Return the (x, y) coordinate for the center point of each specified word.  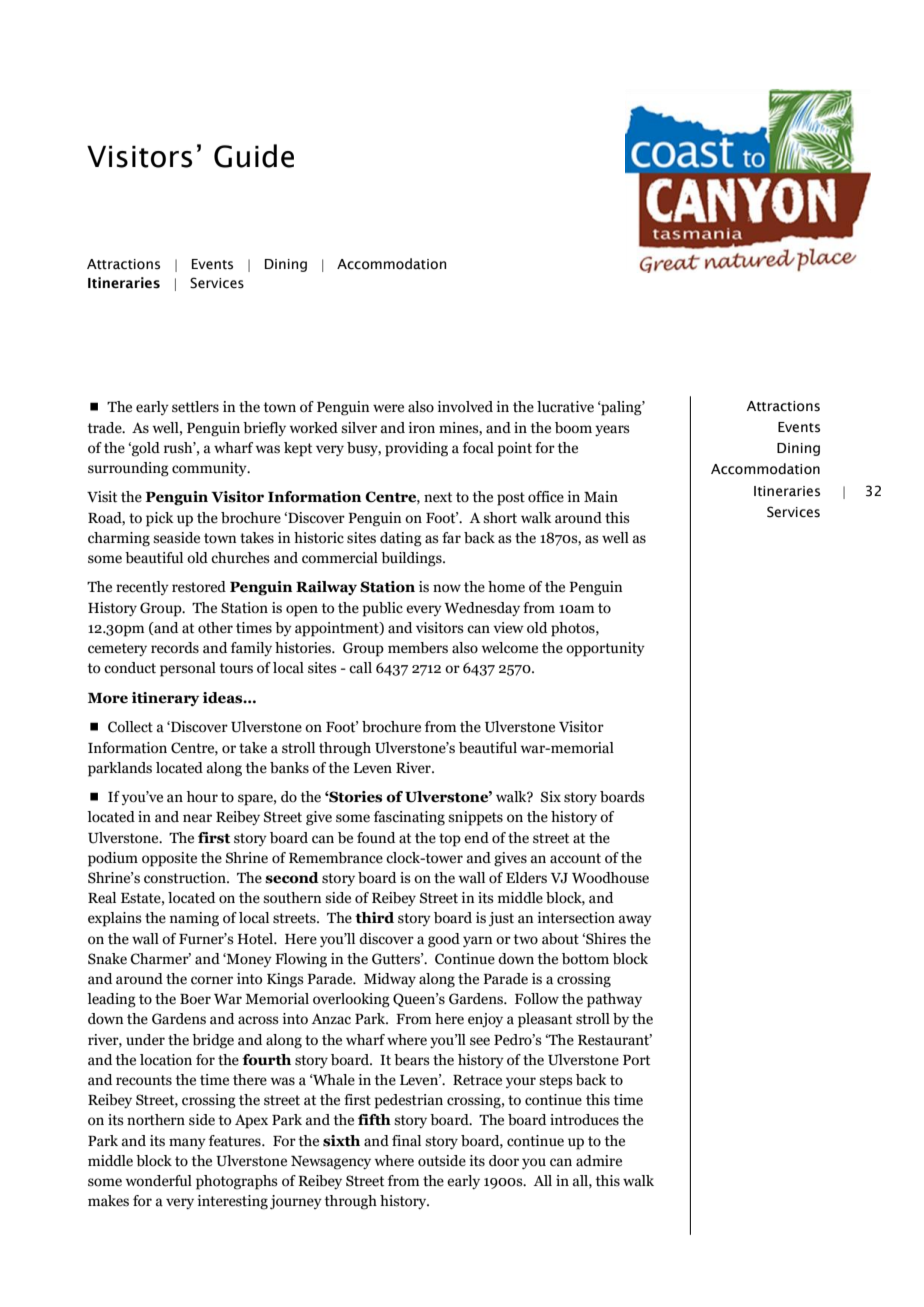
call (360, 668)
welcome (509, 648)
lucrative (565, 407)
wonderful (158, 1181)
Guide (254, 156)
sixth (341, 1141)
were (388, 408)
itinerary (165, 699)
